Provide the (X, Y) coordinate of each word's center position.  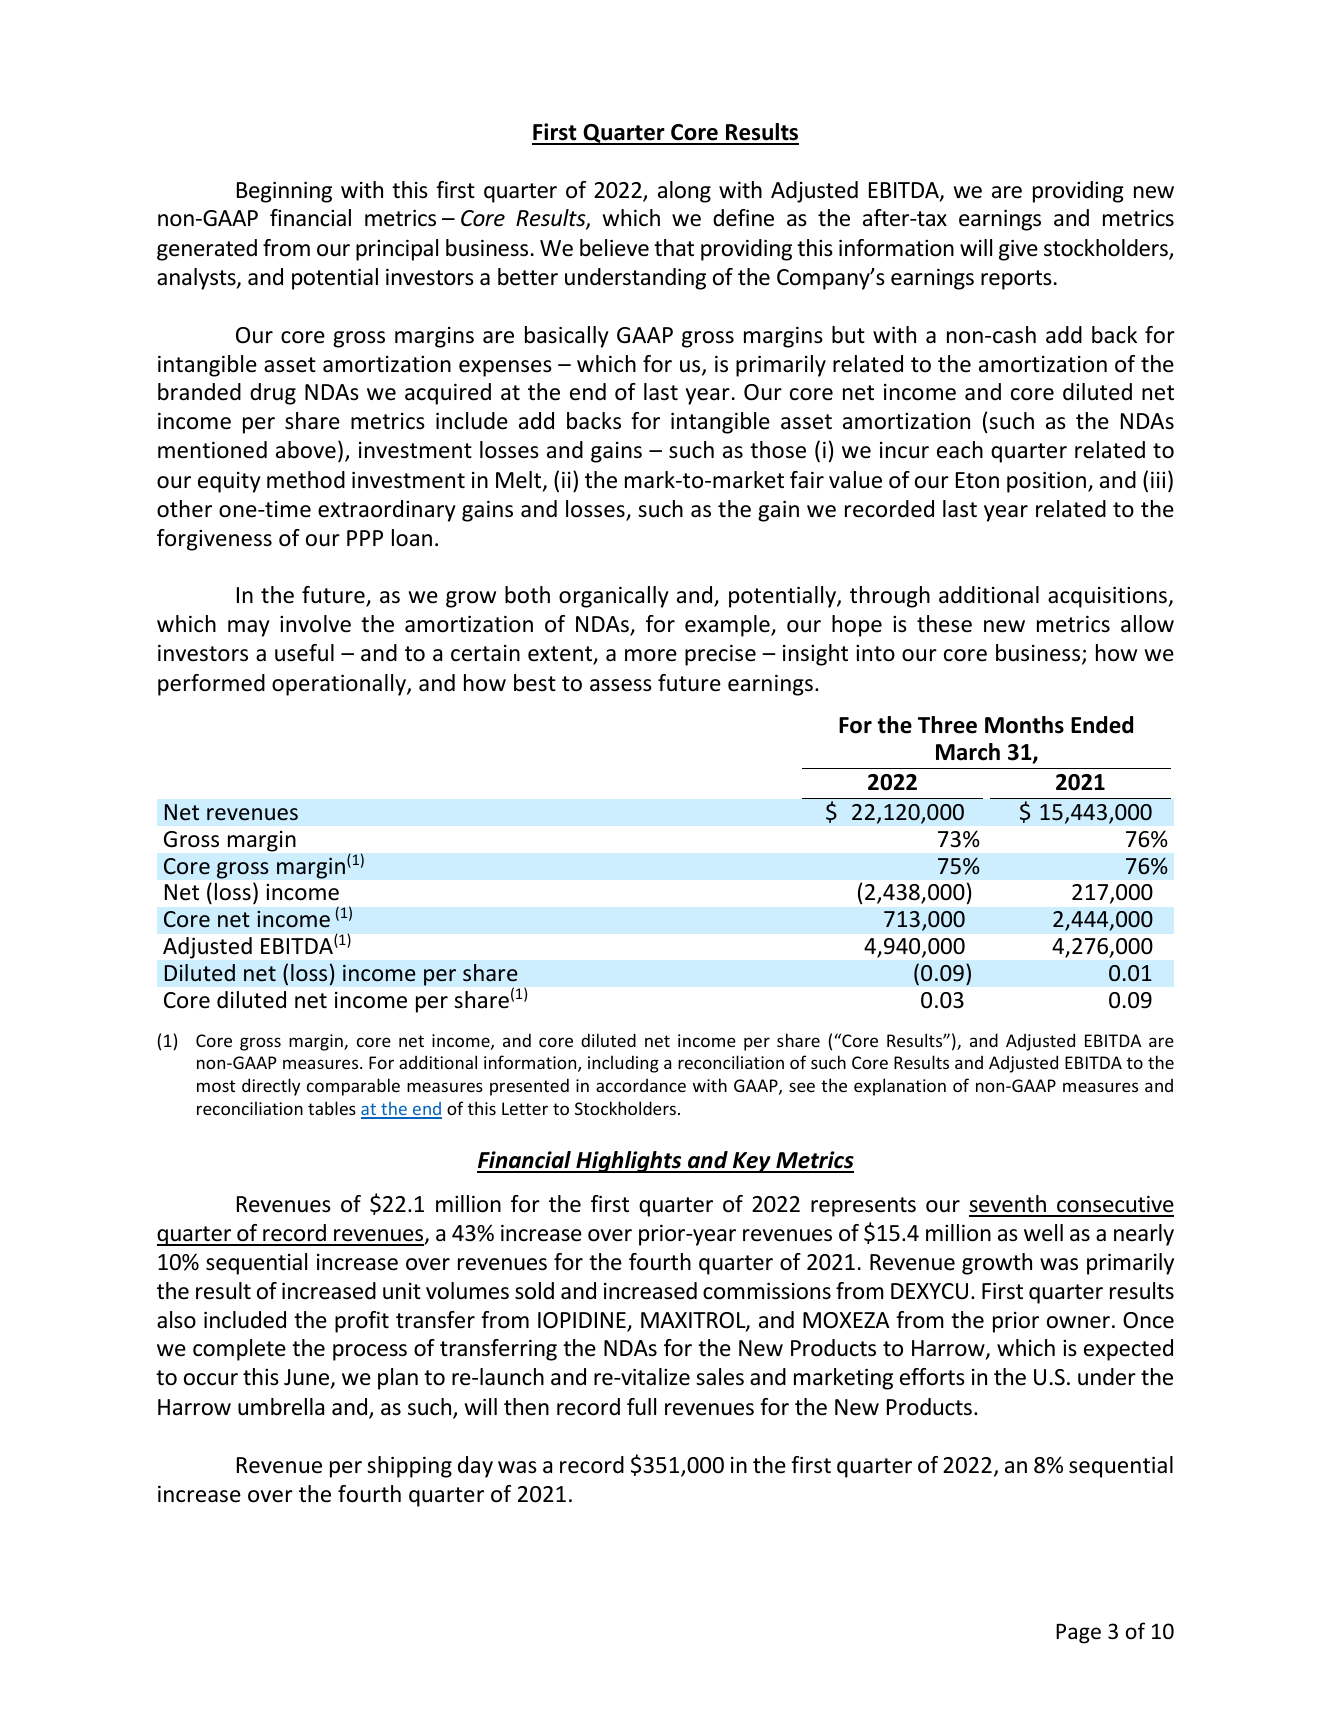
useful (304, 653)
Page (1078, 1634)
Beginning (284, 192)
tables (332, 1108)
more (651, 655)
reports (1016, 280)
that (674, 247)
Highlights (629, 1162)
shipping (409, 1467)
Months (1024, 725)
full (641, 1407)
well (1043, 1233)
